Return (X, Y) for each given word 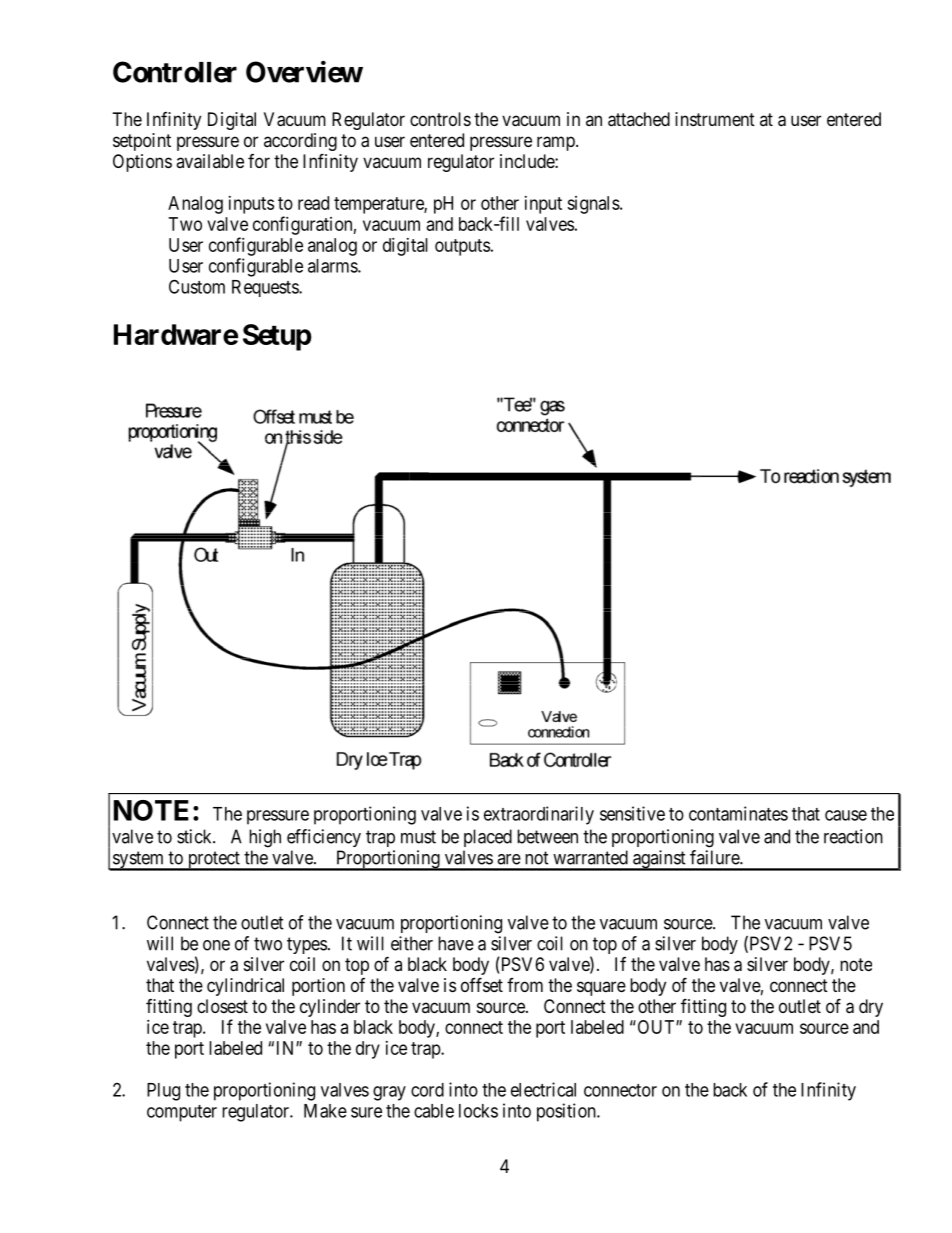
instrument (715, 119)
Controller (175, 72)
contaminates (738, 813)
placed (488, 838)
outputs (462, 247)
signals (593, 205)
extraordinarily (539, 815)
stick (195, 836)
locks (478, 1111)
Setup (277, 337)
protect (213, 861)
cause (846, 815)
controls (440, 119)
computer (182, 1113)
